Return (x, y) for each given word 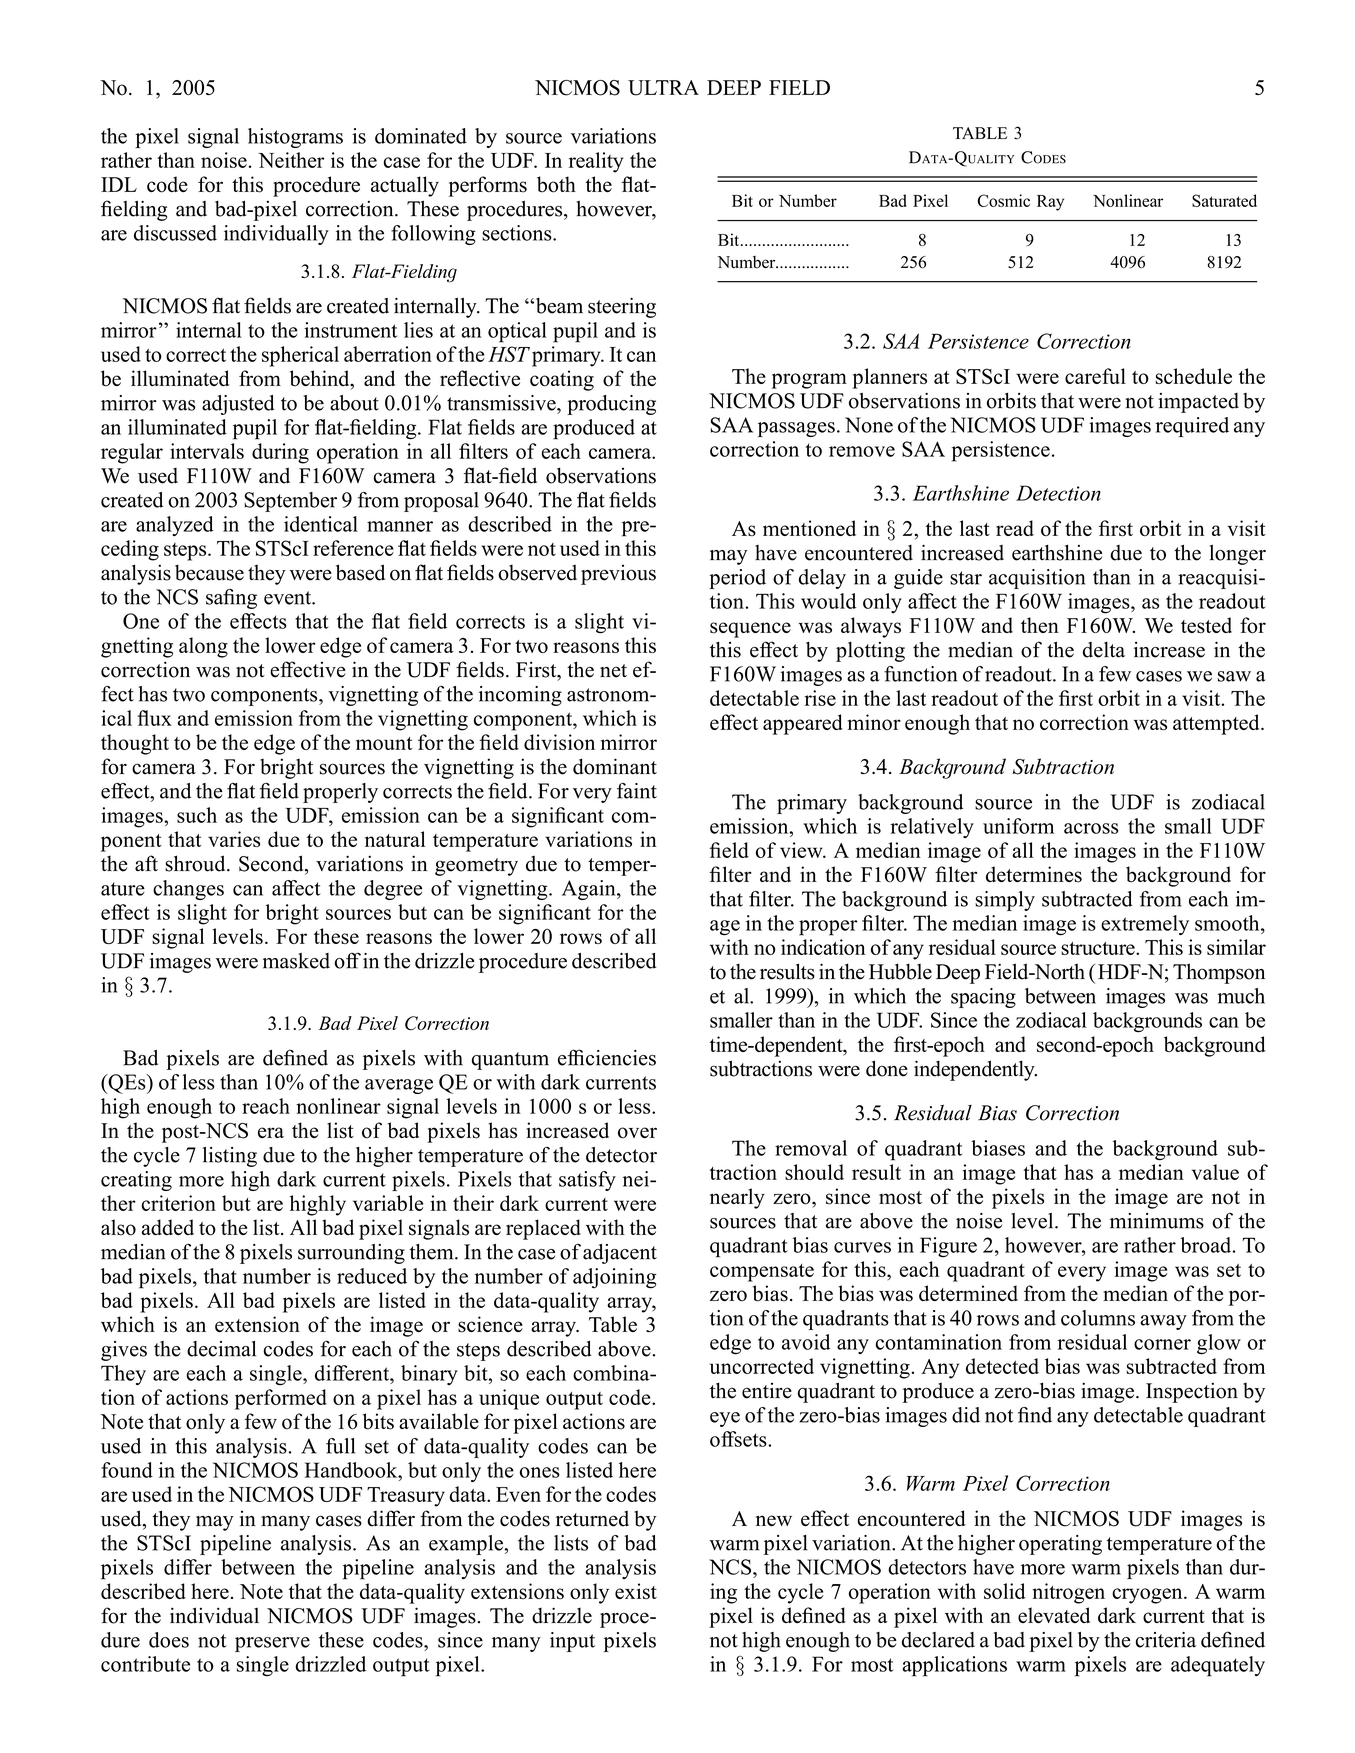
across (1091, 828)
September (290, 502)
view (802, 850)
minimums (1157, 1221)
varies (234, 839)
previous (618, 575)
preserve (272, 1644)
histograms (295, 138)
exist (636, 1591)
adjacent (620, 1254)
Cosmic (1004, 200)
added (168, 1227)
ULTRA (663, 88)
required (1192, 427)
